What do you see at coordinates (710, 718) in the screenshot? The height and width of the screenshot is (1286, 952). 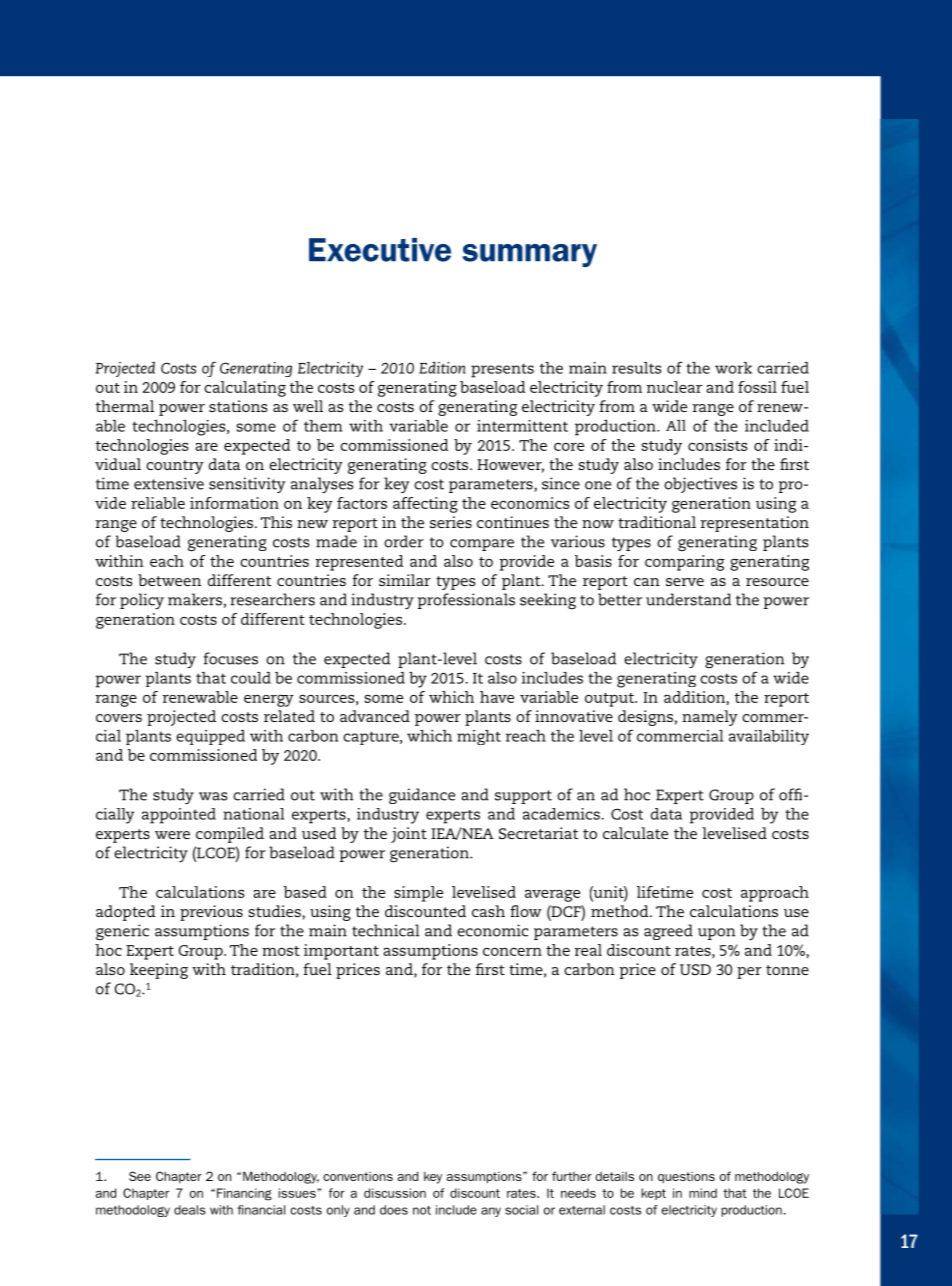 I see `namely` at bounding box center [710, 718].
